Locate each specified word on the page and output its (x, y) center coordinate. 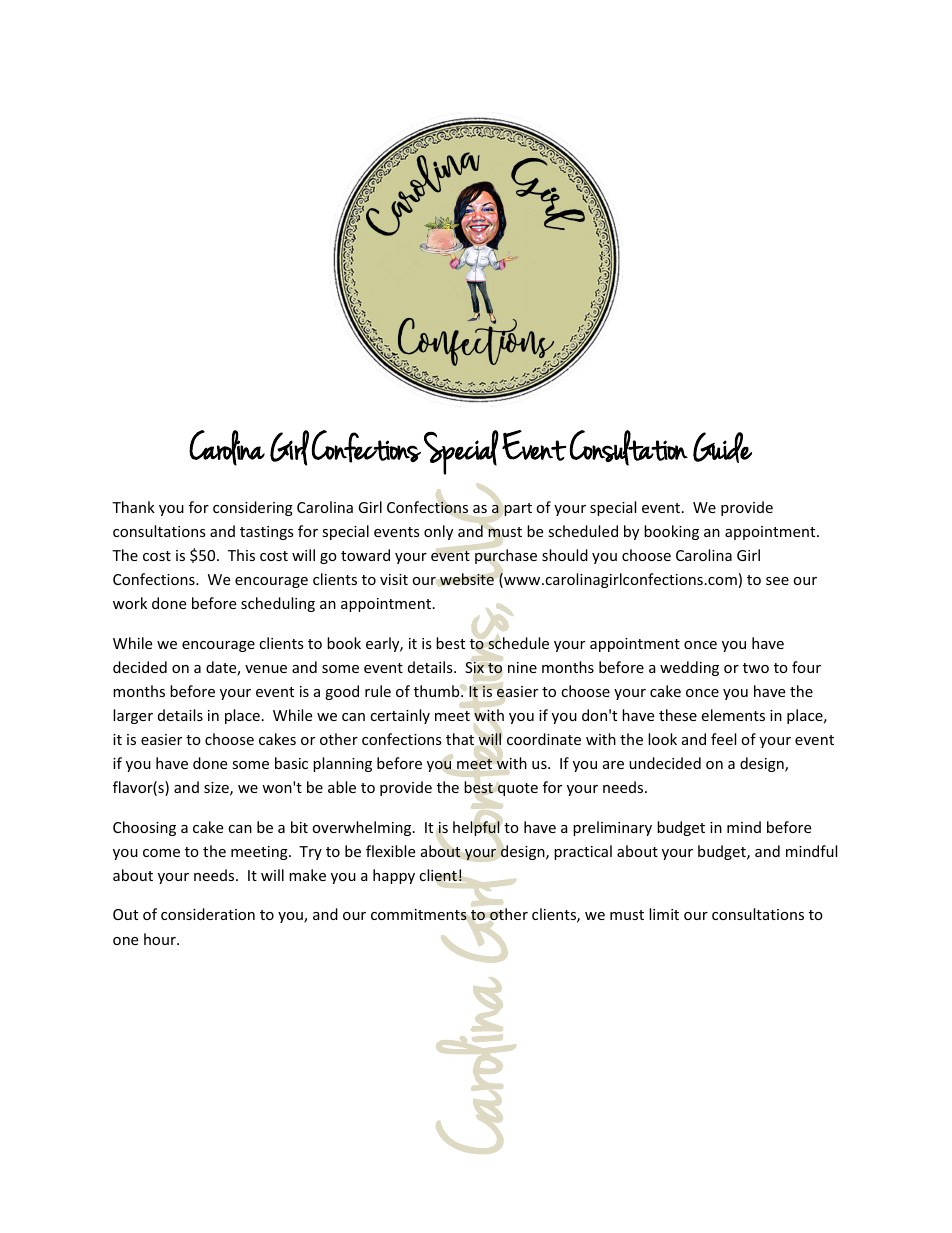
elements (733, 715)
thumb (438, 691)
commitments (419, 914)
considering (253, 508)
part (518, 509)
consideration (208, 914)
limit (664, 914)
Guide (722, 447)
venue (266, 669)
